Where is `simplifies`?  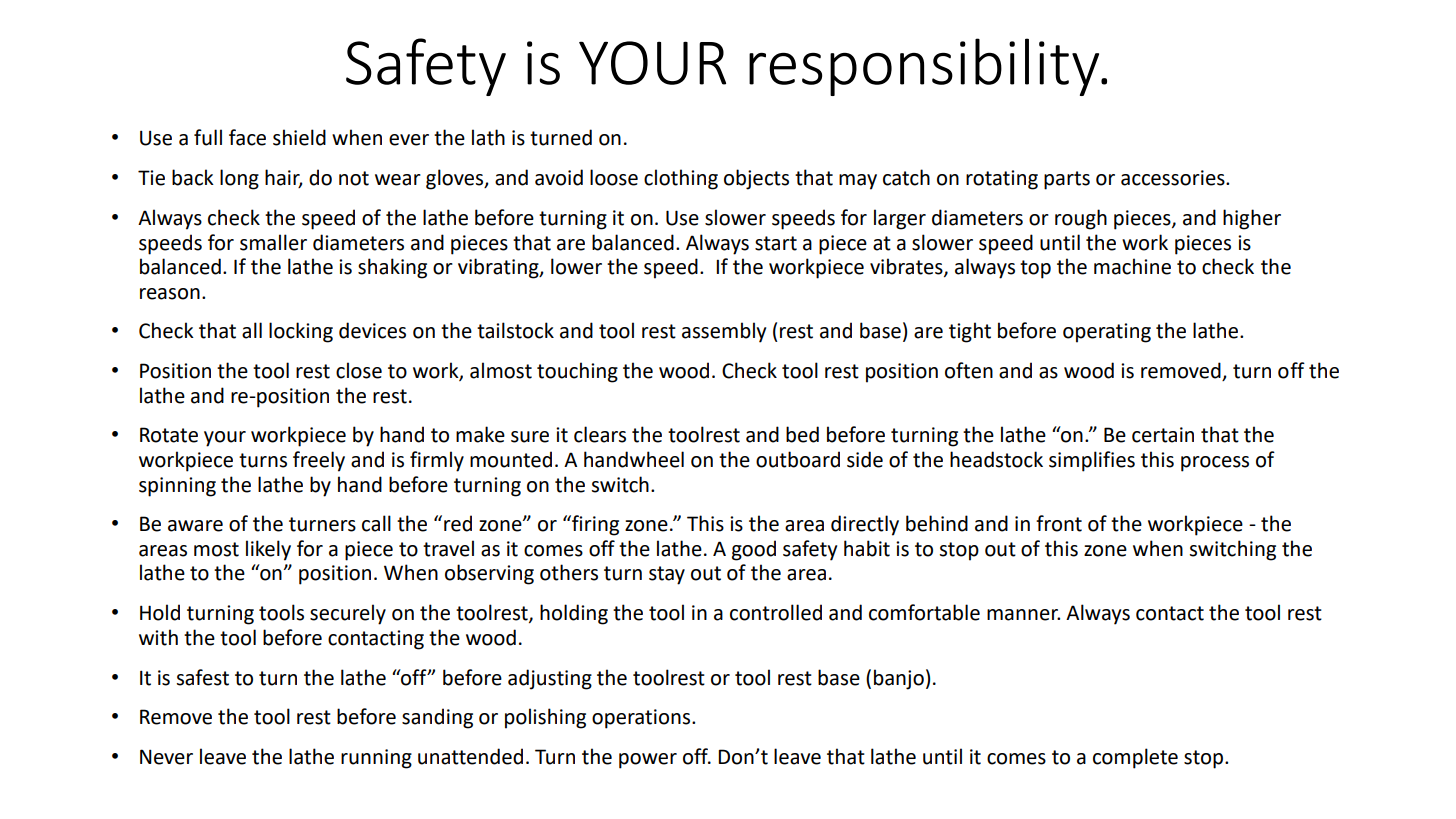
simplifies is located at coordinates (1092, 461).
